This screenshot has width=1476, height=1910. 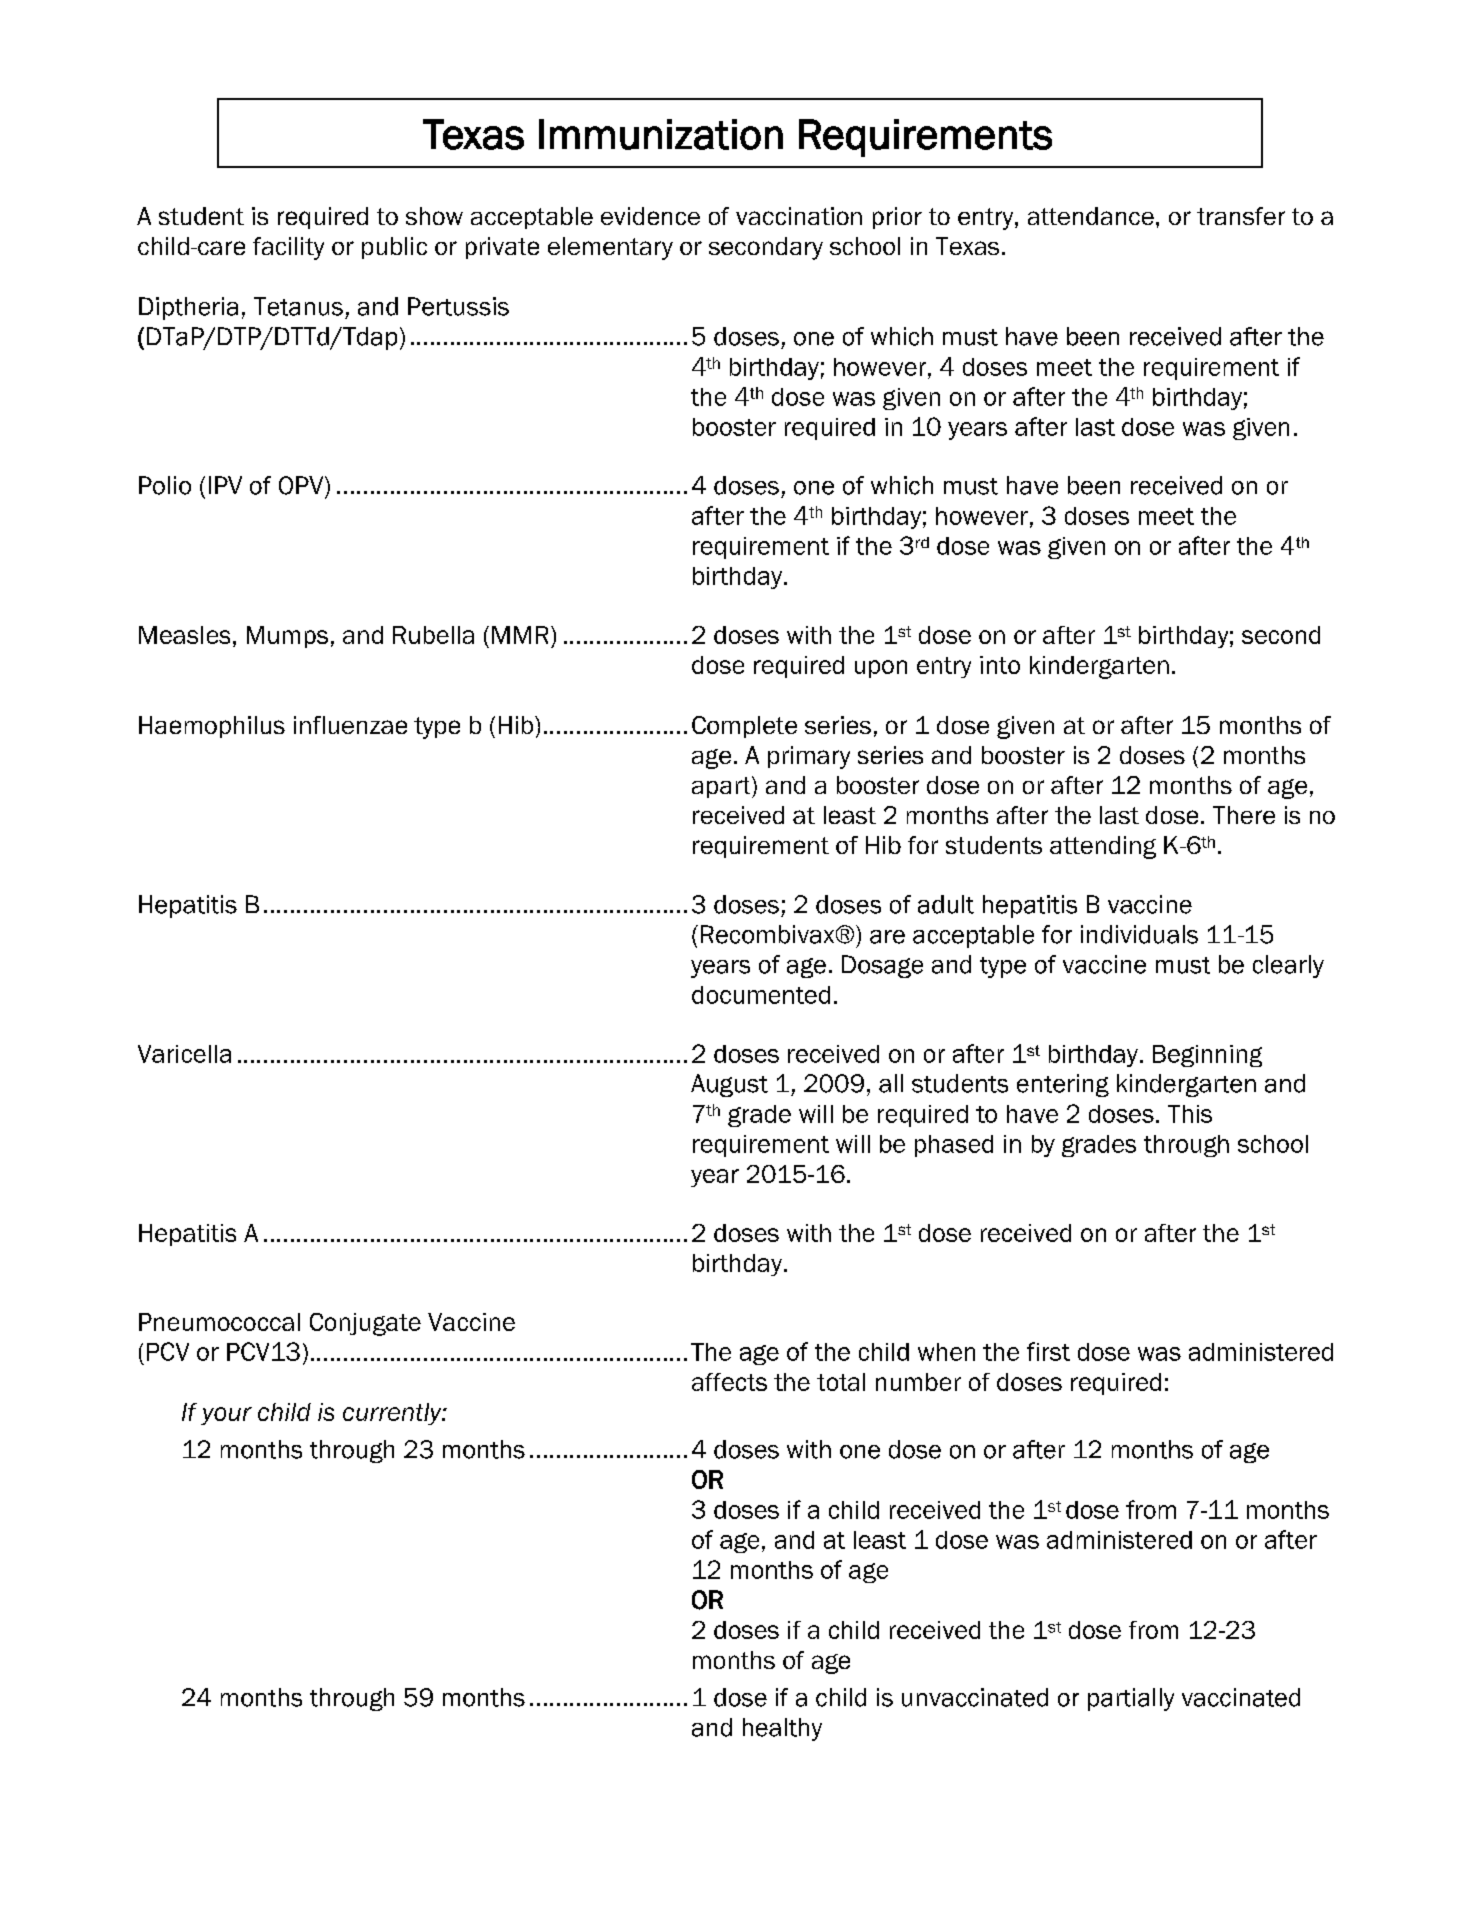 I want to click on into, so click(x=1000, y=665).
